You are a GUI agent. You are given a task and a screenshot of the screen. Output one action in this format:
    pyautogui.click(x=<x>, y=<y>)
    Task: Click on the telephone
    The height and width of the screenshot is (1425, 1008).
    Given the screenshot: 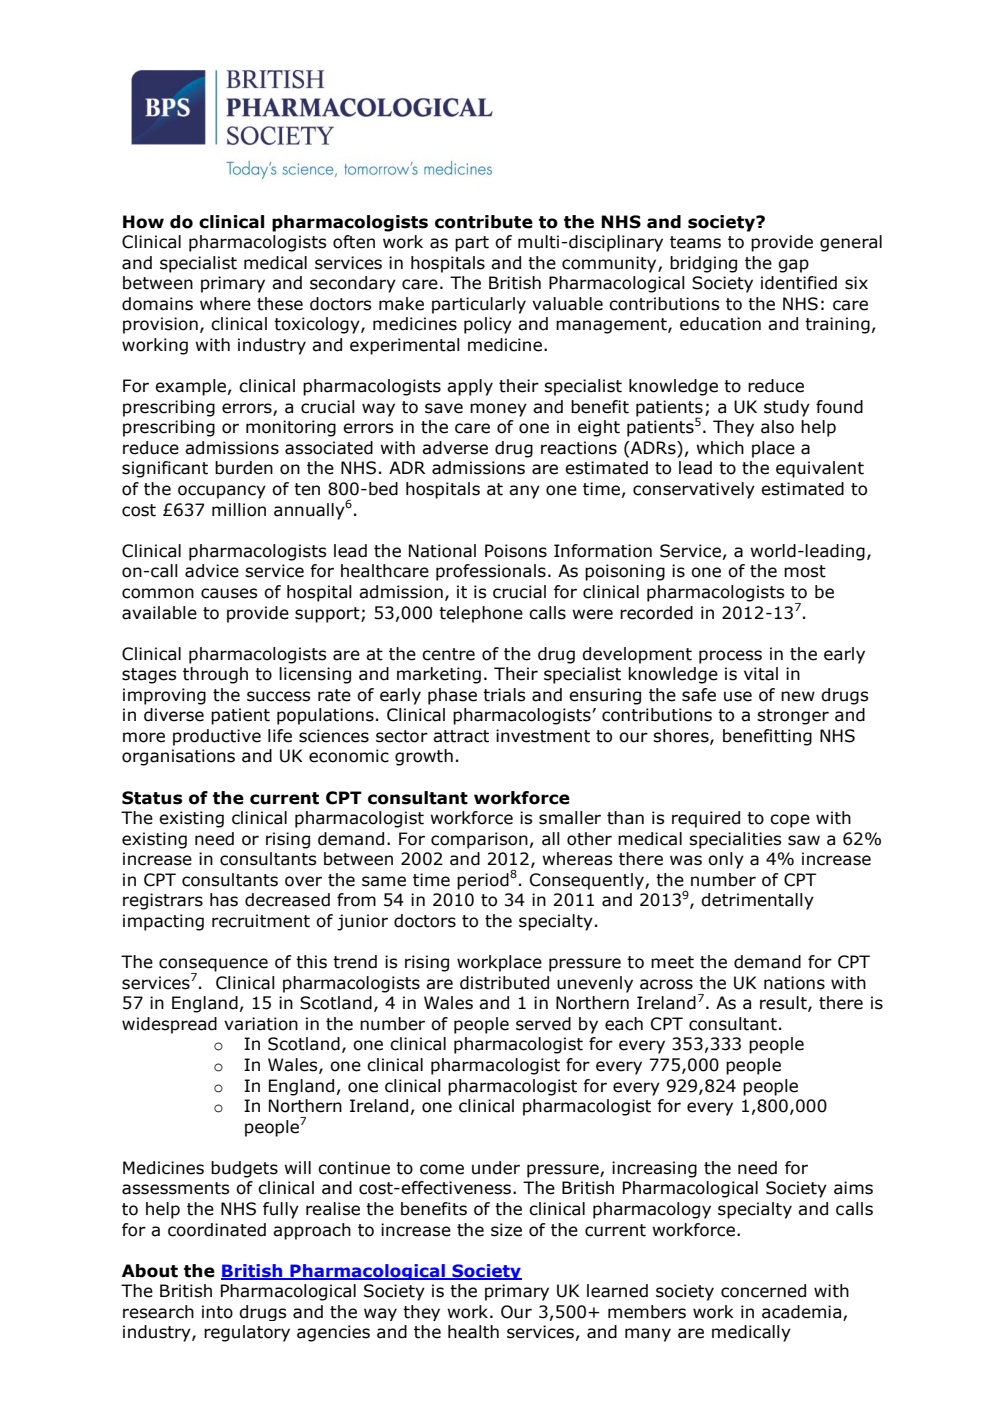 What is the action you would take?
    pyautogui.click(x=481, y=614)
